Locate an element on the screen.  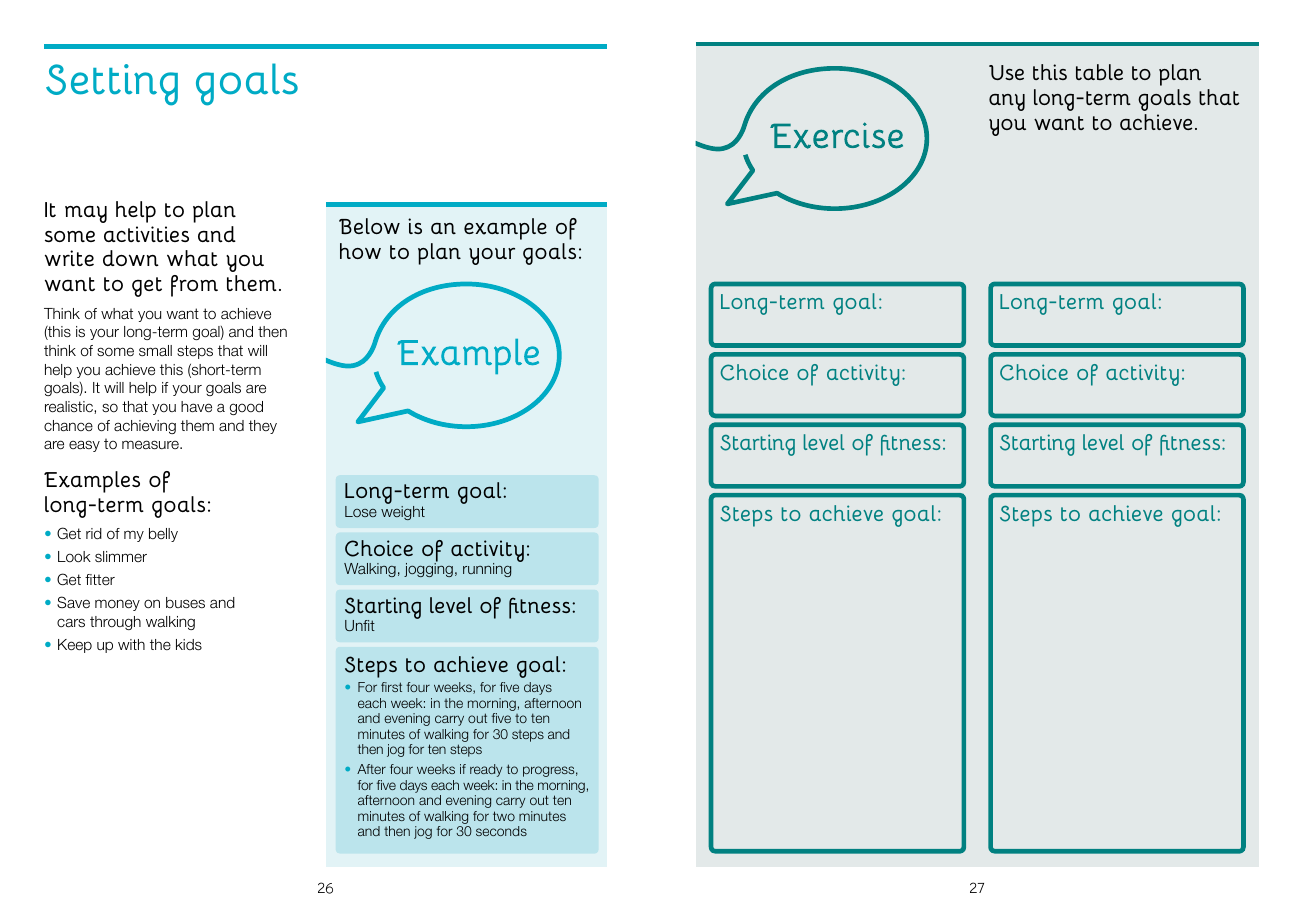
Below is located at coordinates (369, 226).
